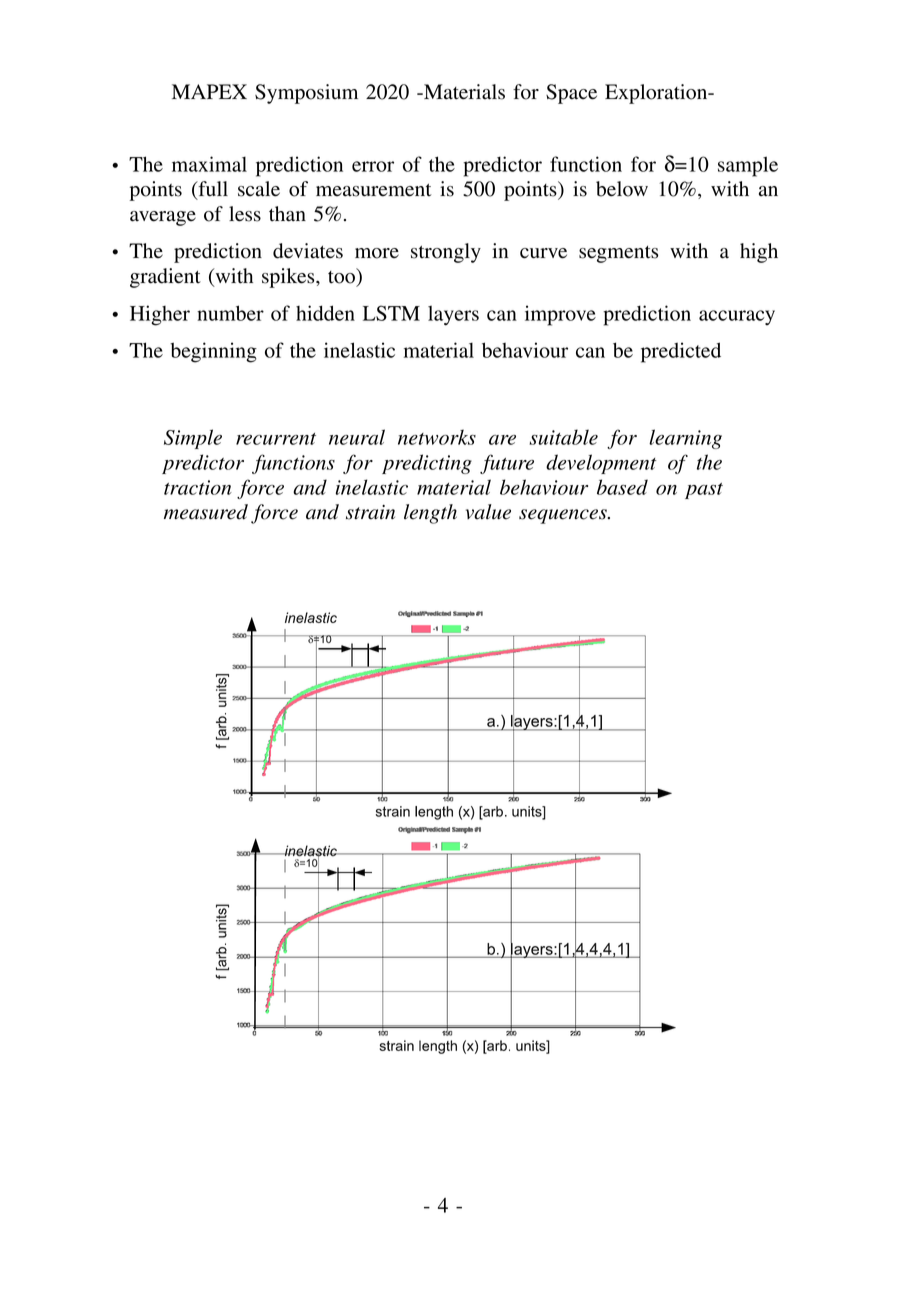 The width and height of the screenshot is (924, 1308). I want to click on past, so click(704, 491).
